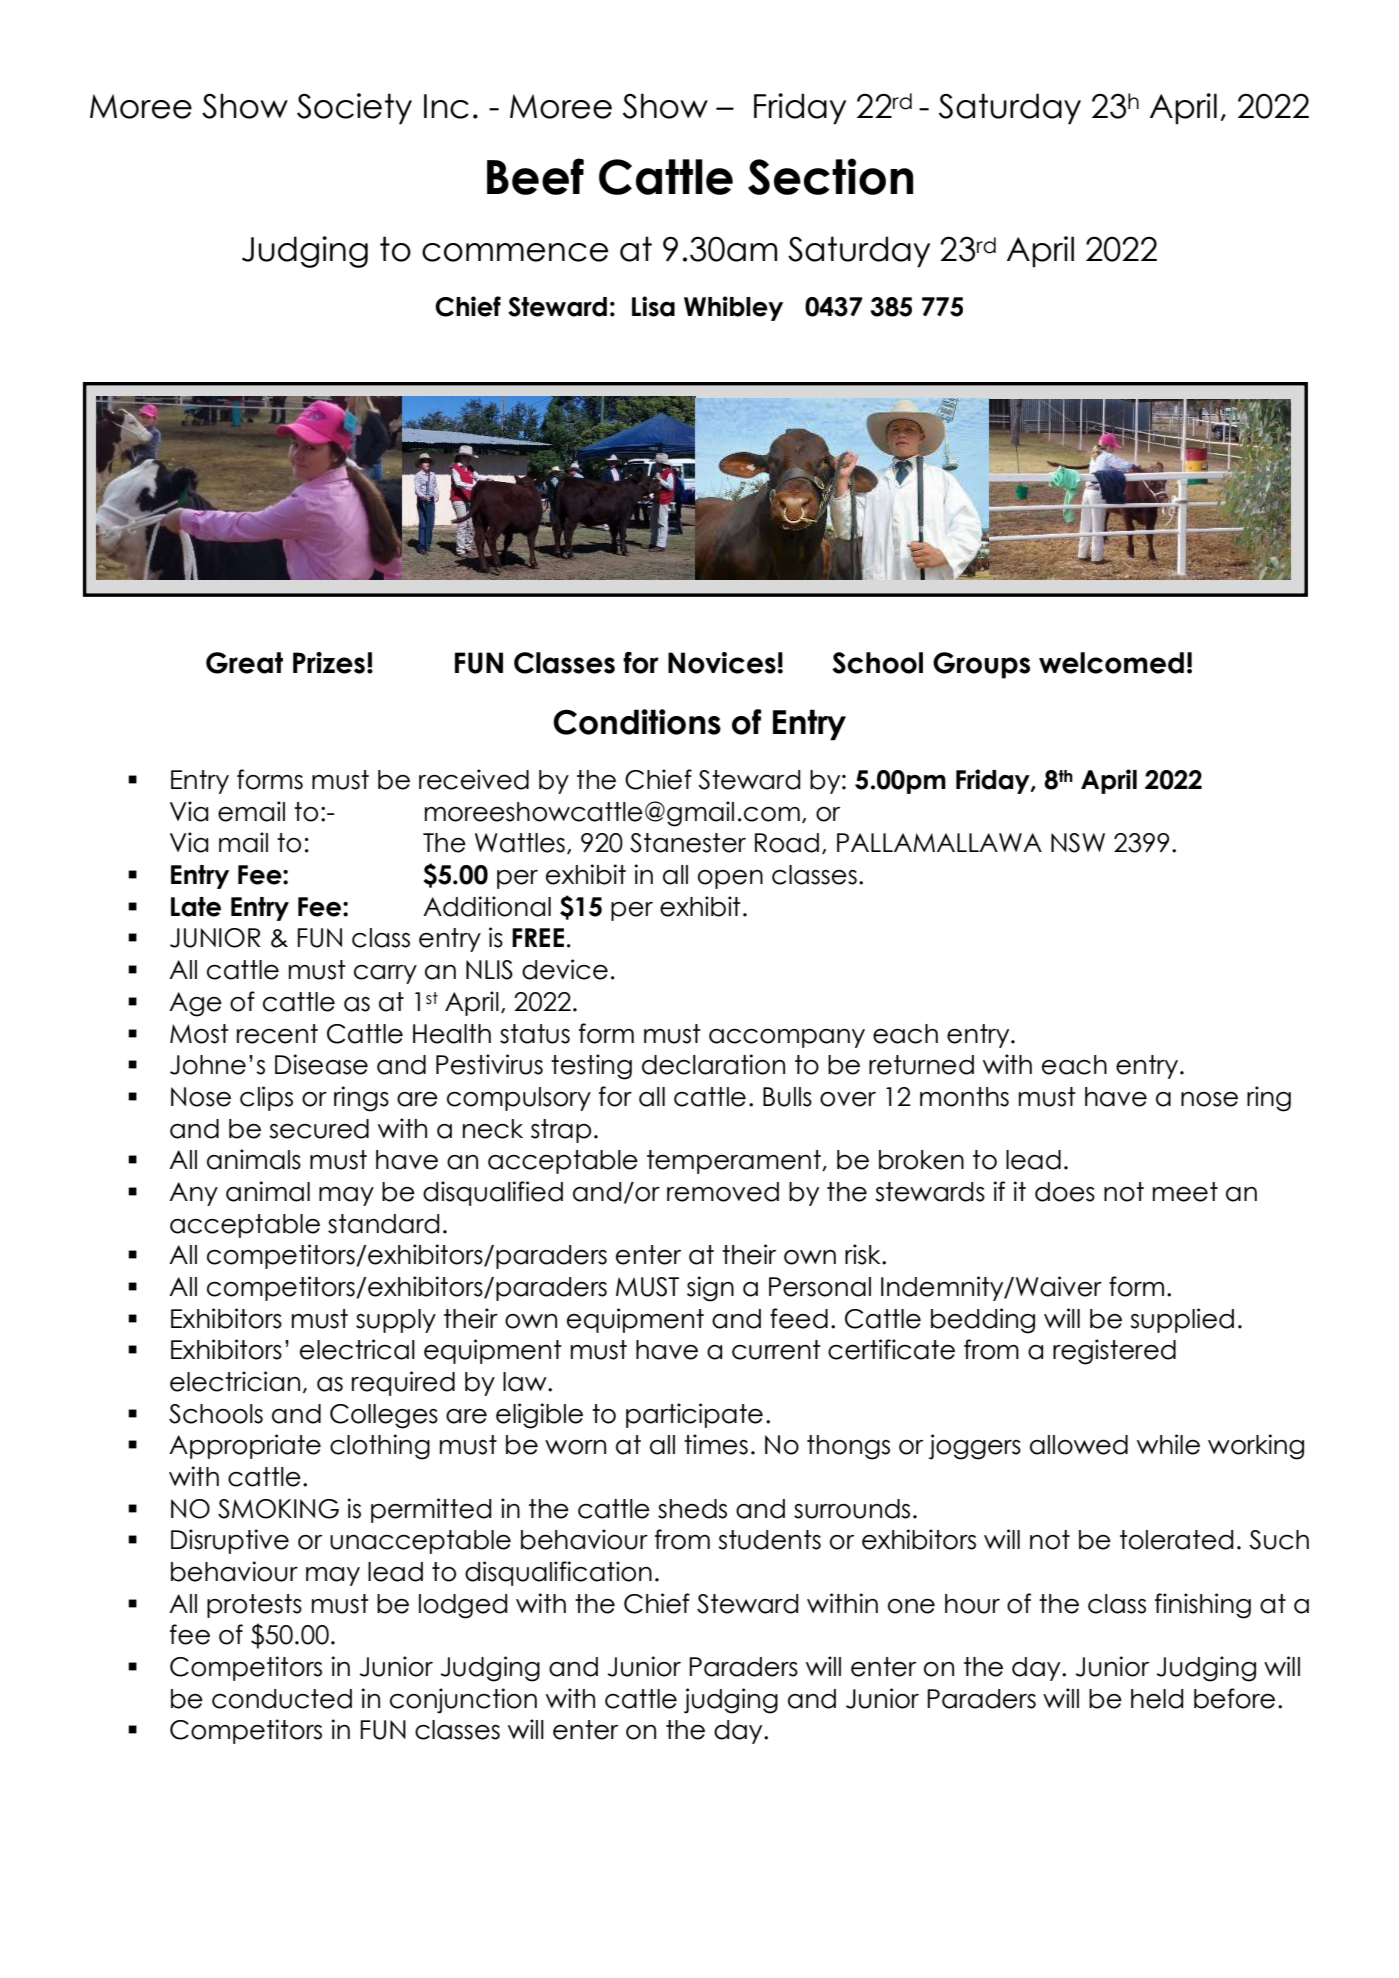 This screenshot has height=1978, width=1399. What do you see at coordinates (354, 109) in the screenshot?
I see `Society` at bounding box center [354, 109].
